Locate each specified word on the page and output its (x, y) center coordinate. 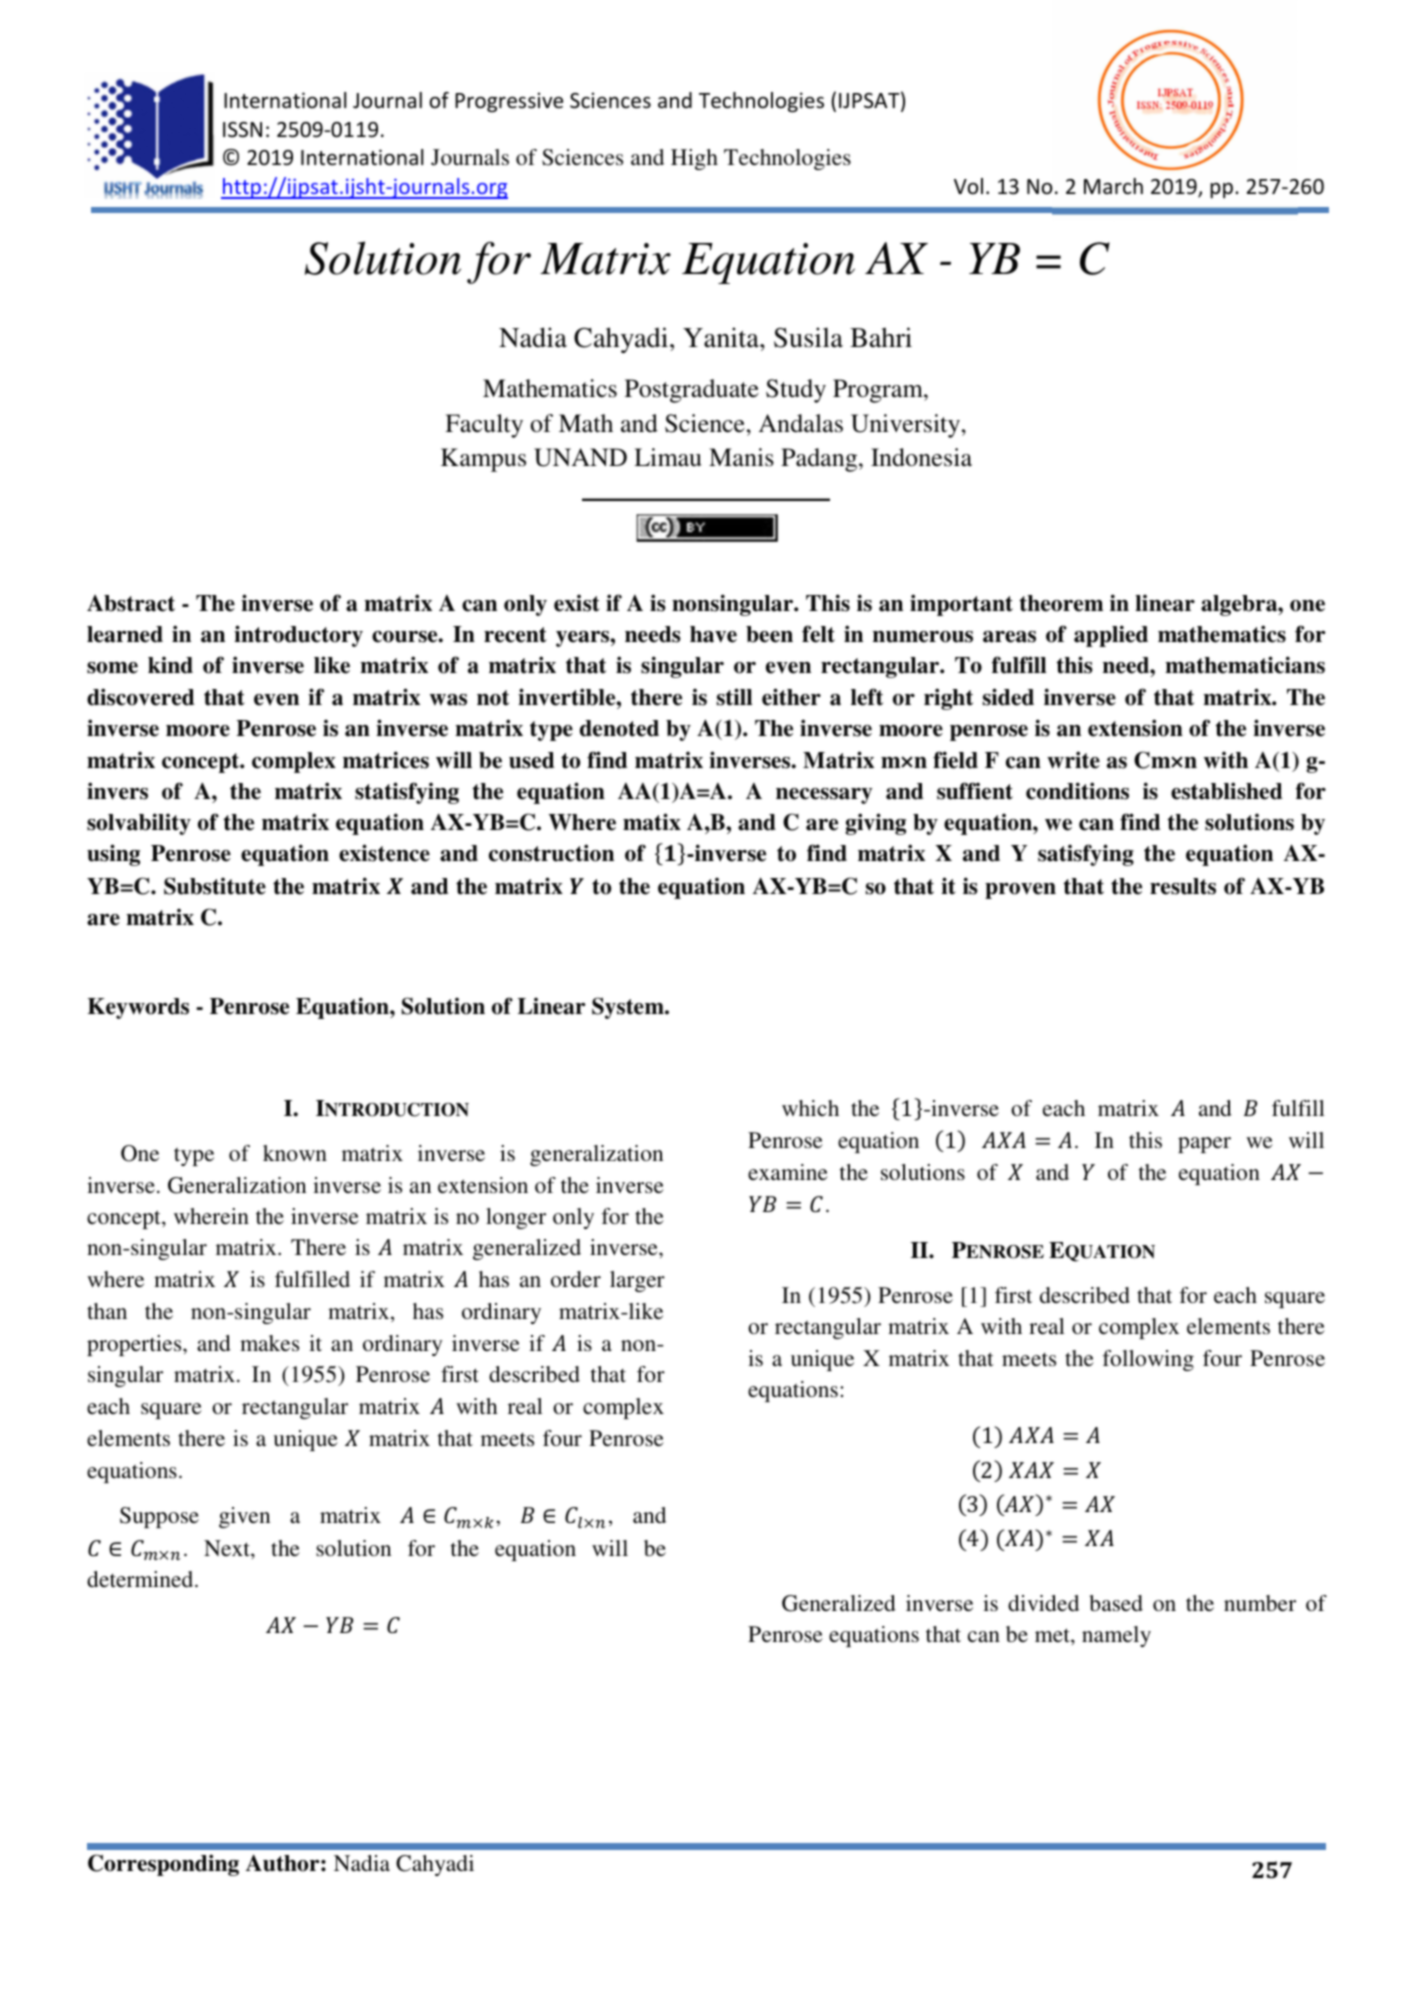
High (694, 159)
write (1073, 760)
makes (269, 1343)
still (734, 697)
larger (637, 1281)
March (1113, 186)
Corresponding (163, 1865)
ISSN (242, 130)
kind (170, 665)
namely (1116, 1636)
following (1148, 1360)
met (1053, 1635)
